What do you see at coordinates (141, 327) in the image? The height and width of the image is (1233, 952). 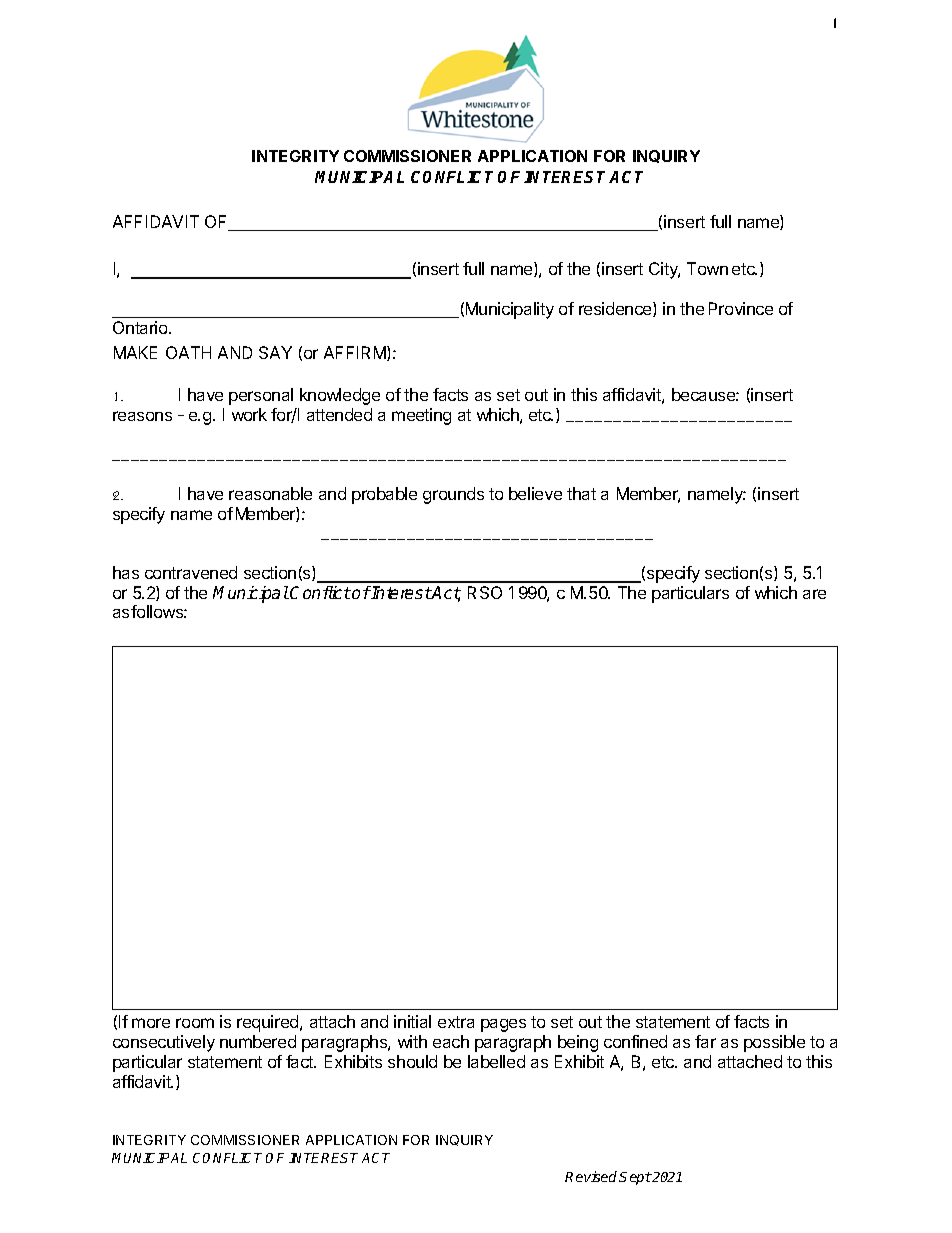 I see `Ontario` at bounding box center [141, 327].
